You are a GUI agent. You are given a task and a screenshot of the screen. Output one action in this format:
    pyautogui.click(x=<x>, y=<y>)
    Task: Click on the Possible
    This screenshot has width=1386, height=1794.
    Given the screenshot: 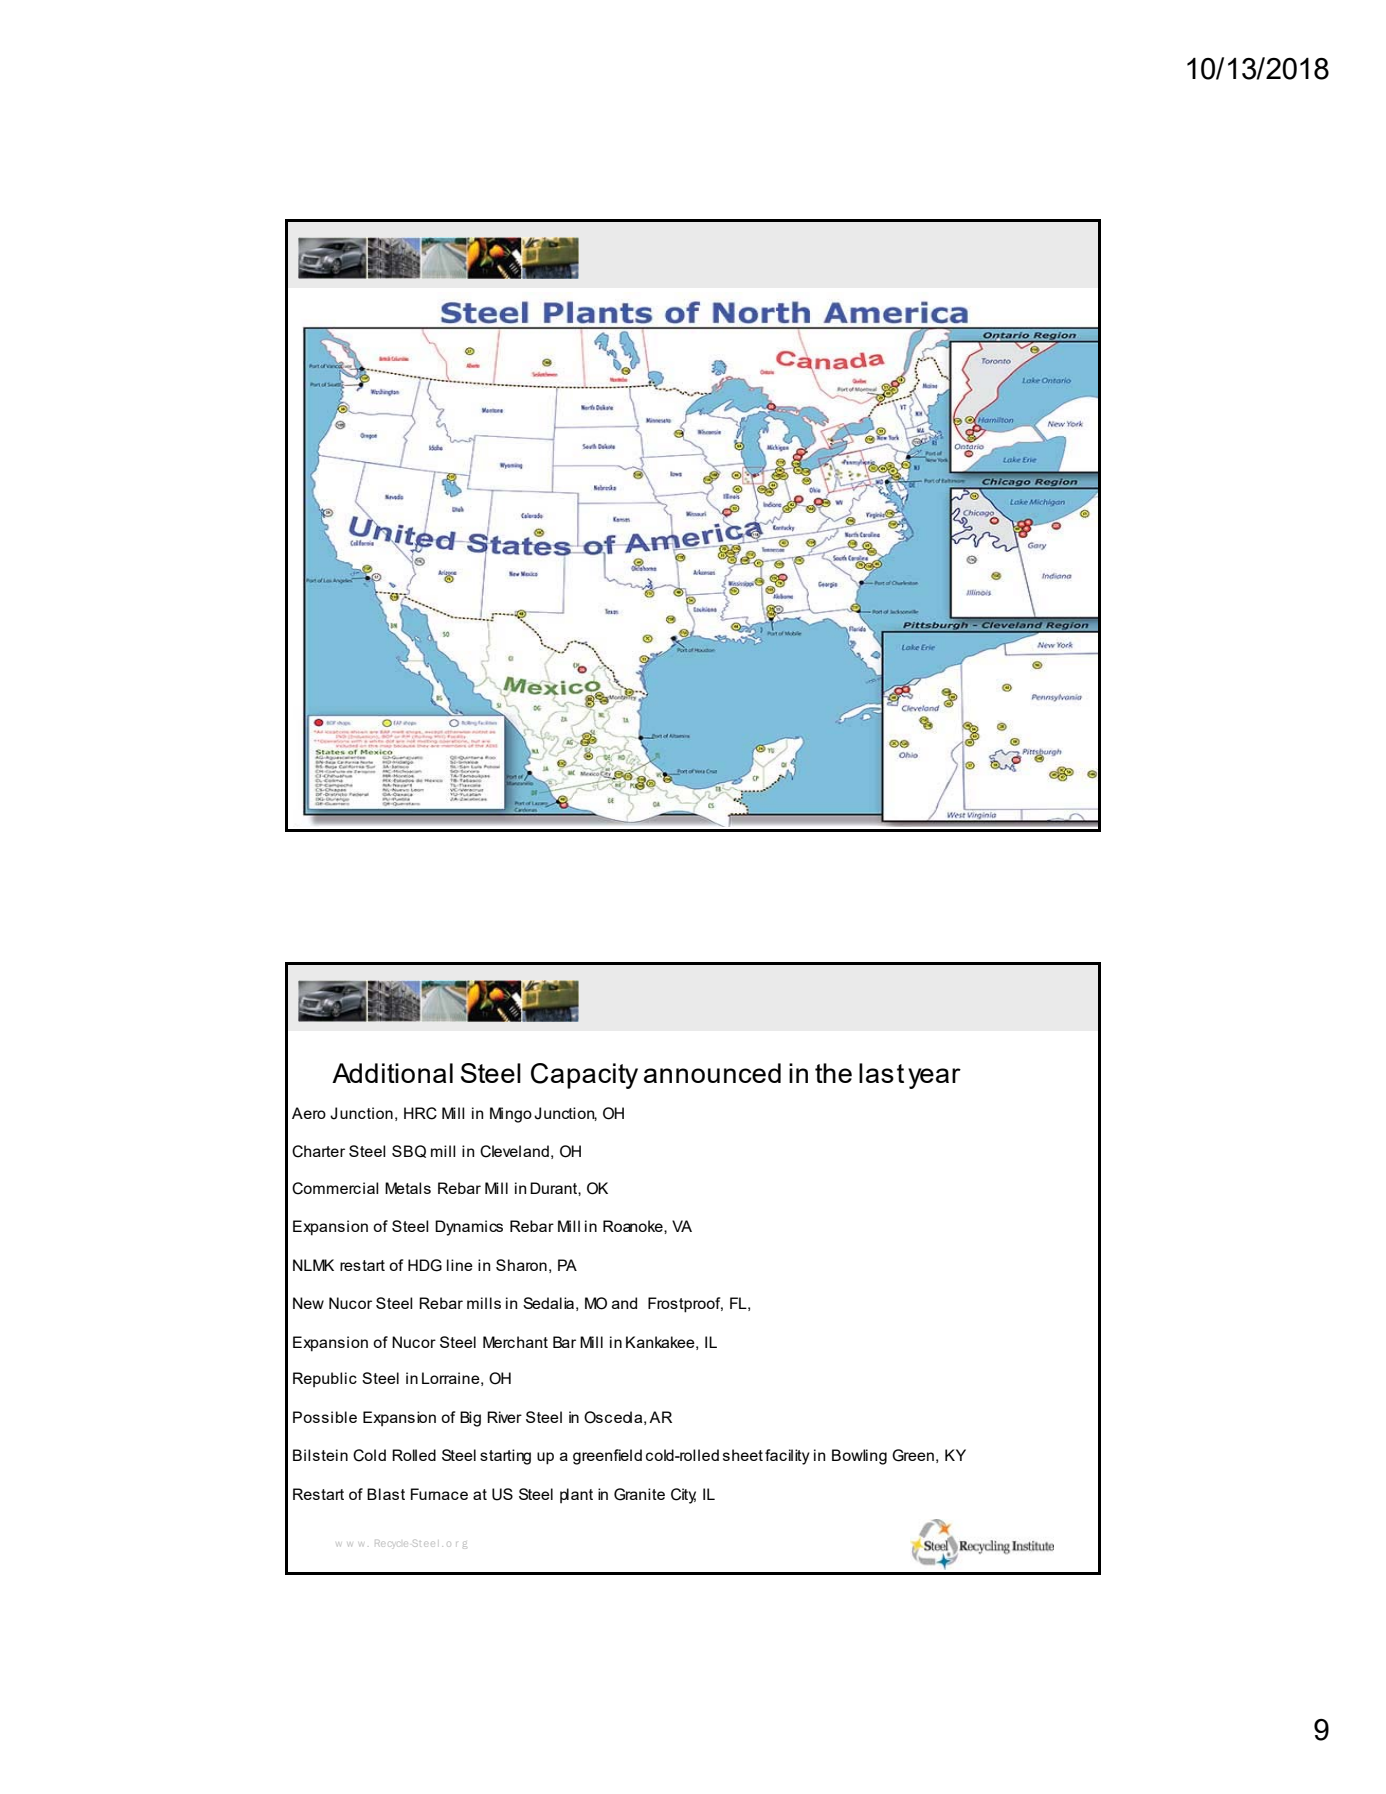 What is the action you would take?
    pyautogui.click(x=325, y=1417)
